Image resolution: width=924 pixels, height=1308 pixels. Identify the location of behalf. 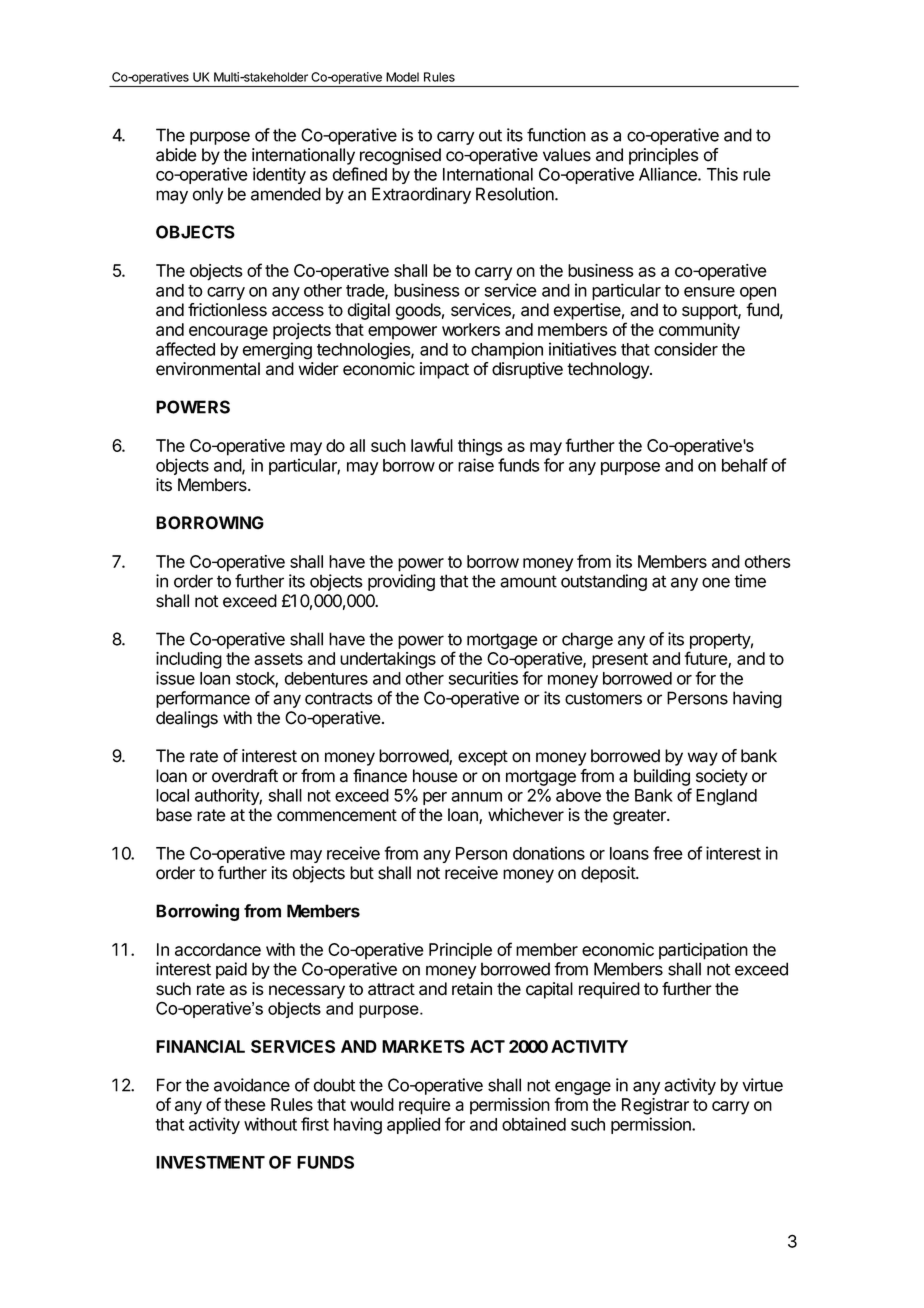
(745, 465).
